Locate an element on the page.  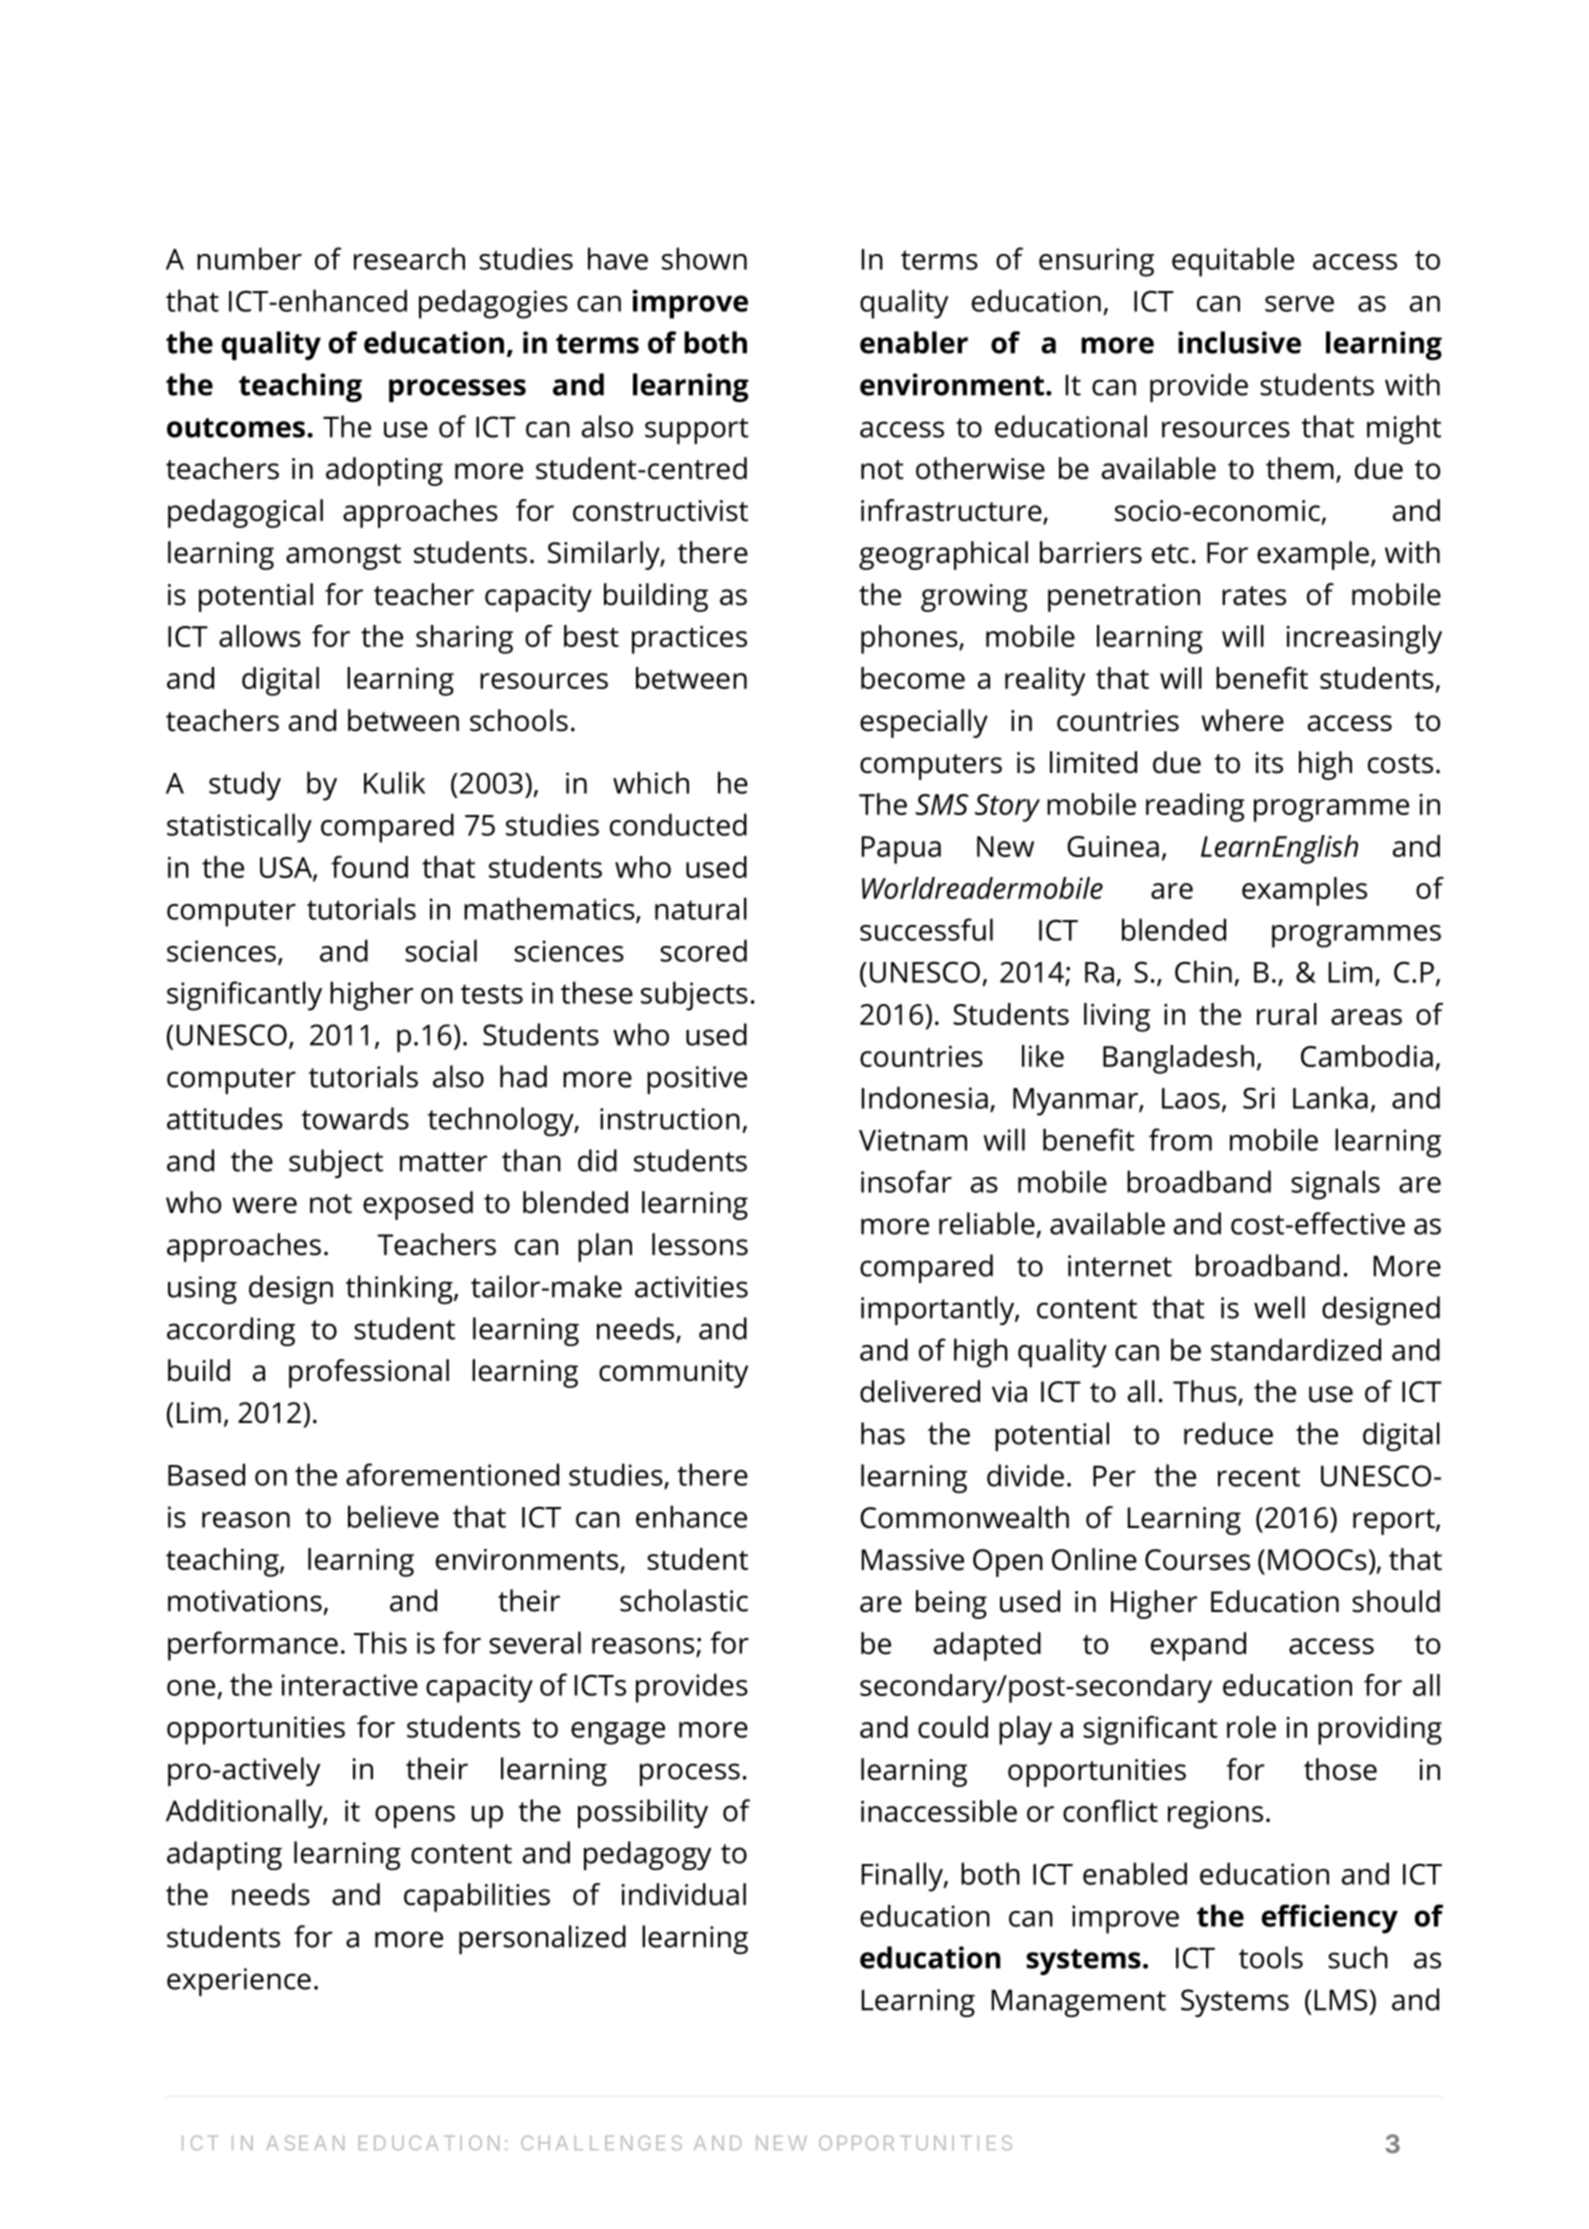
believe is located at coordinates (393, 1516).
